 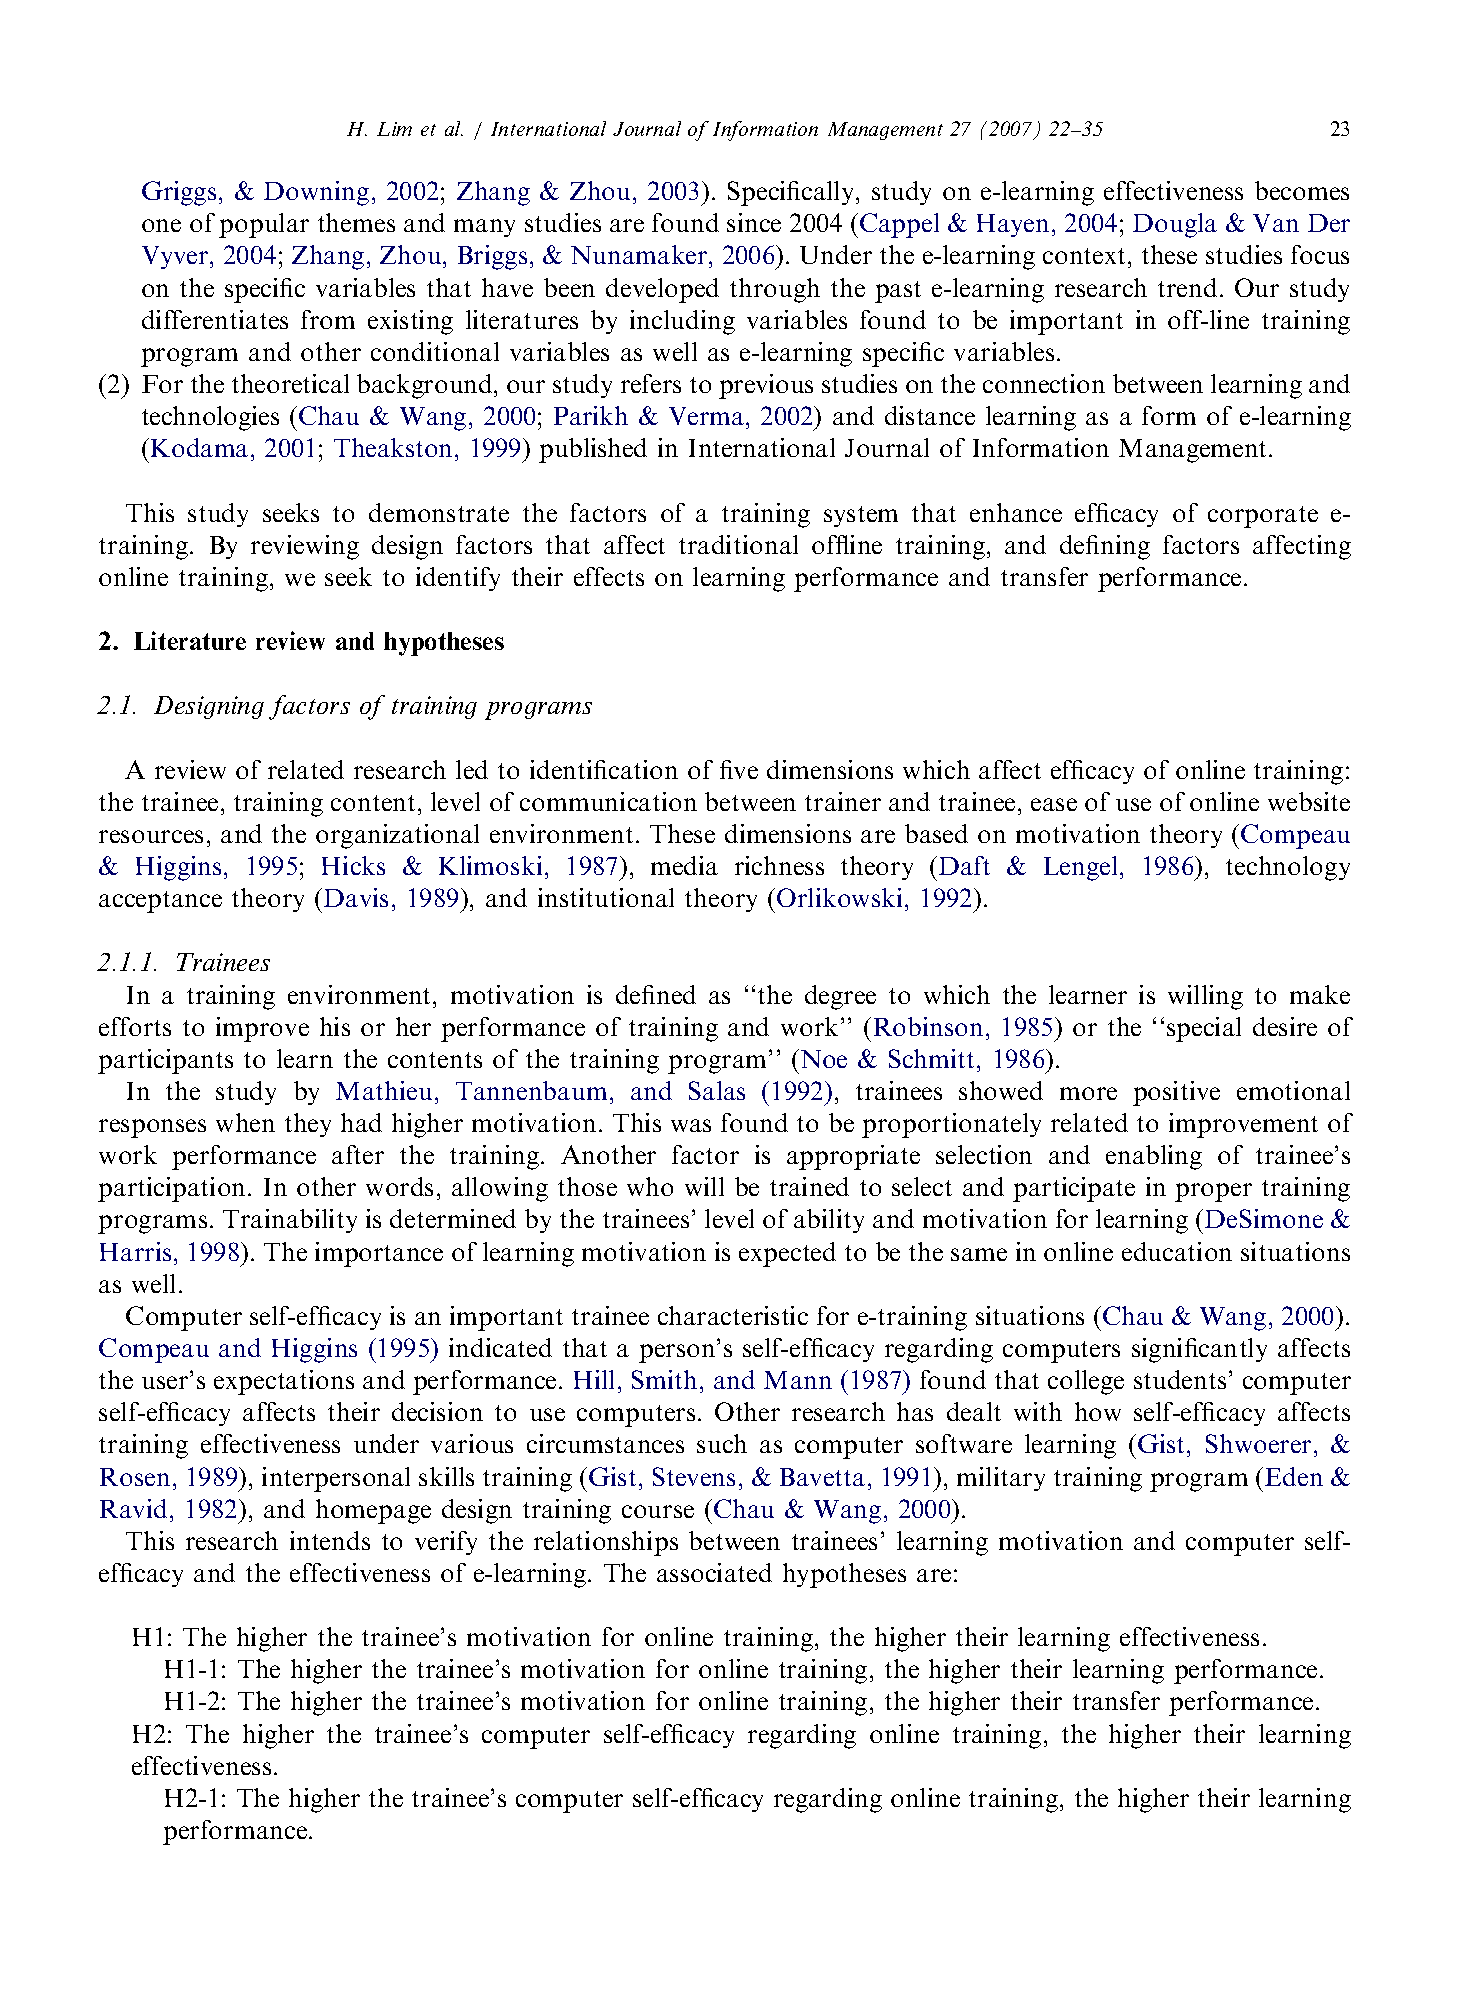 I want to click on since, so click(x=754, y=222).
